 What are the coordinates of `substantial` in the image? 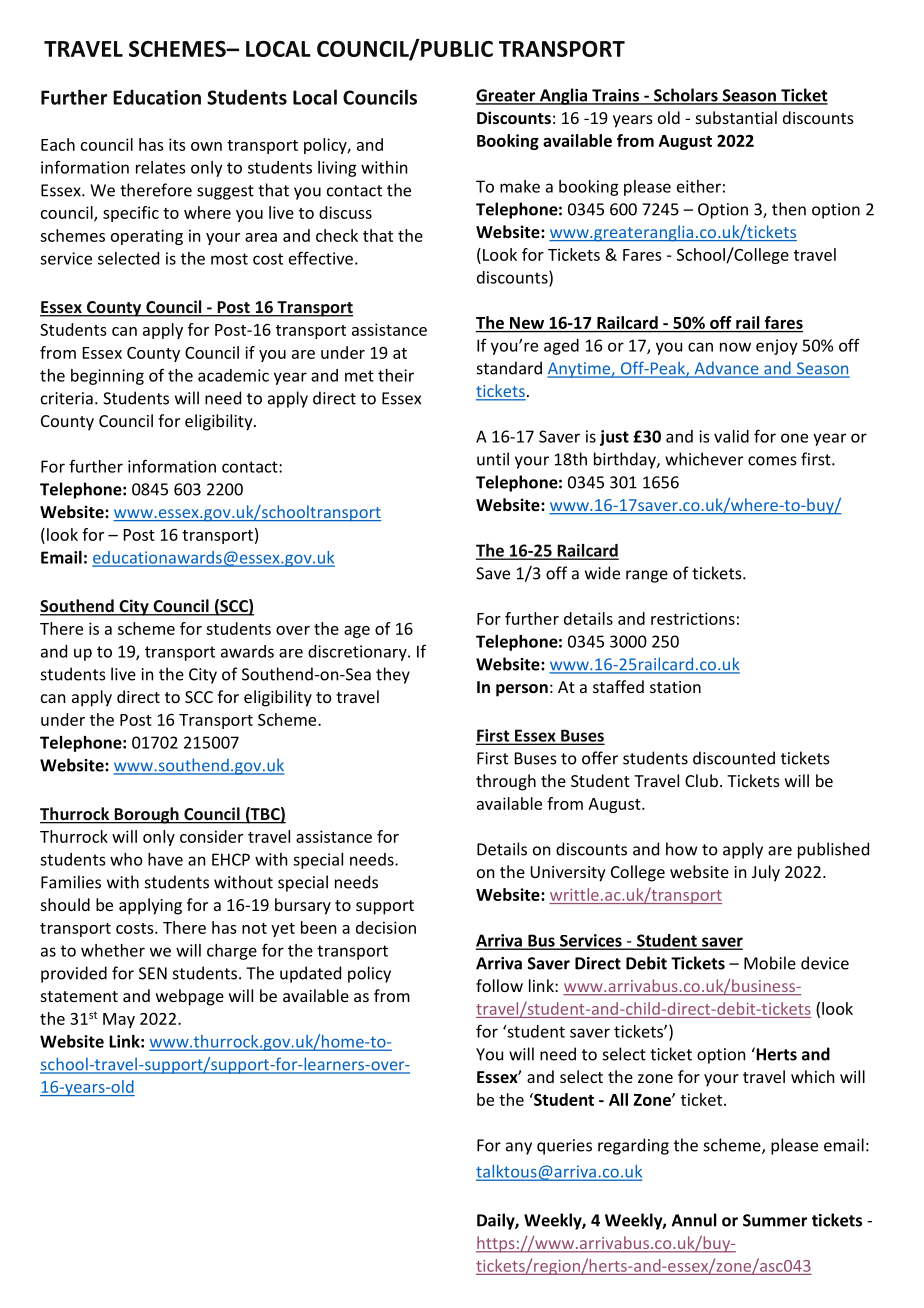 It's located at (736, 117).
